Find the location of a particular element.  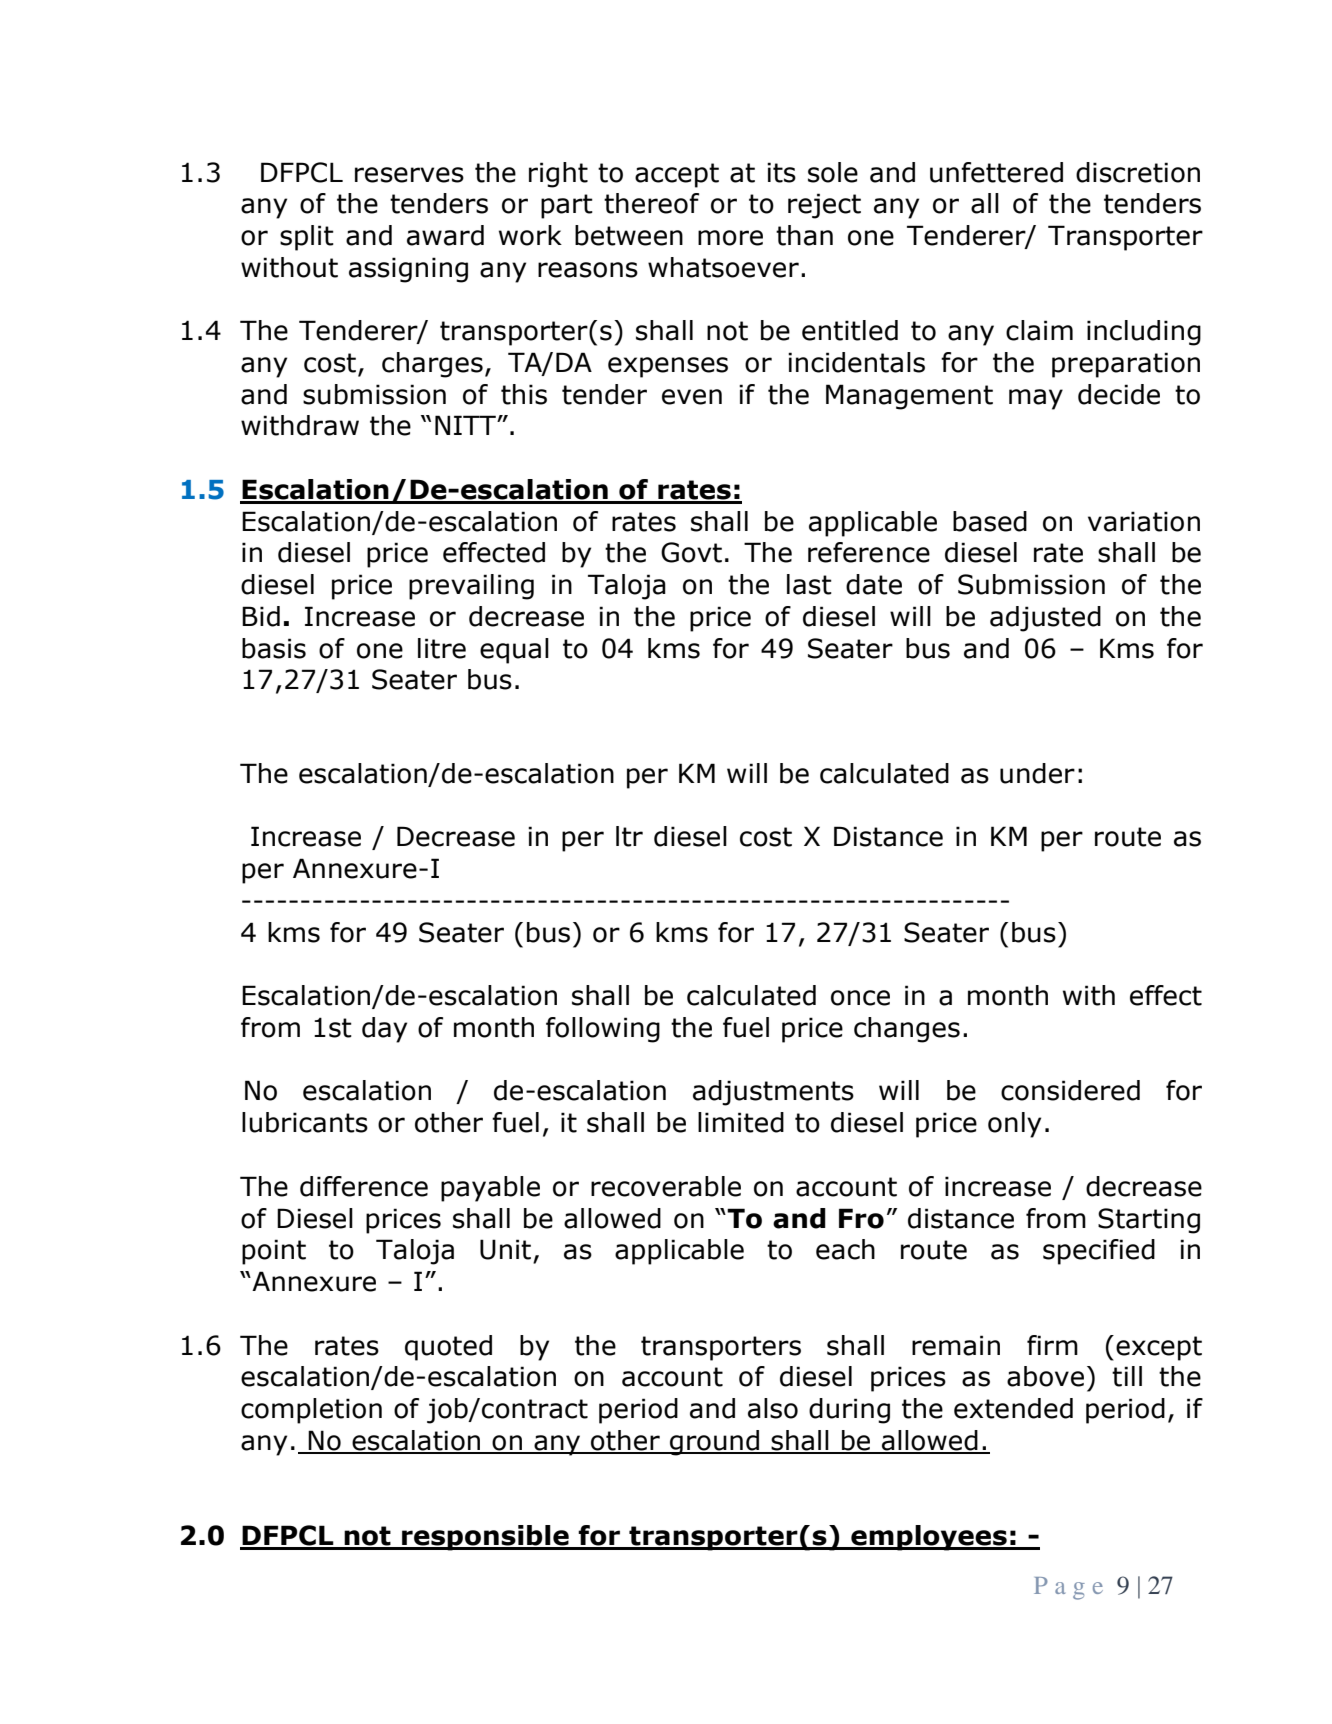

completion is located at coordinates (311, 1411).
